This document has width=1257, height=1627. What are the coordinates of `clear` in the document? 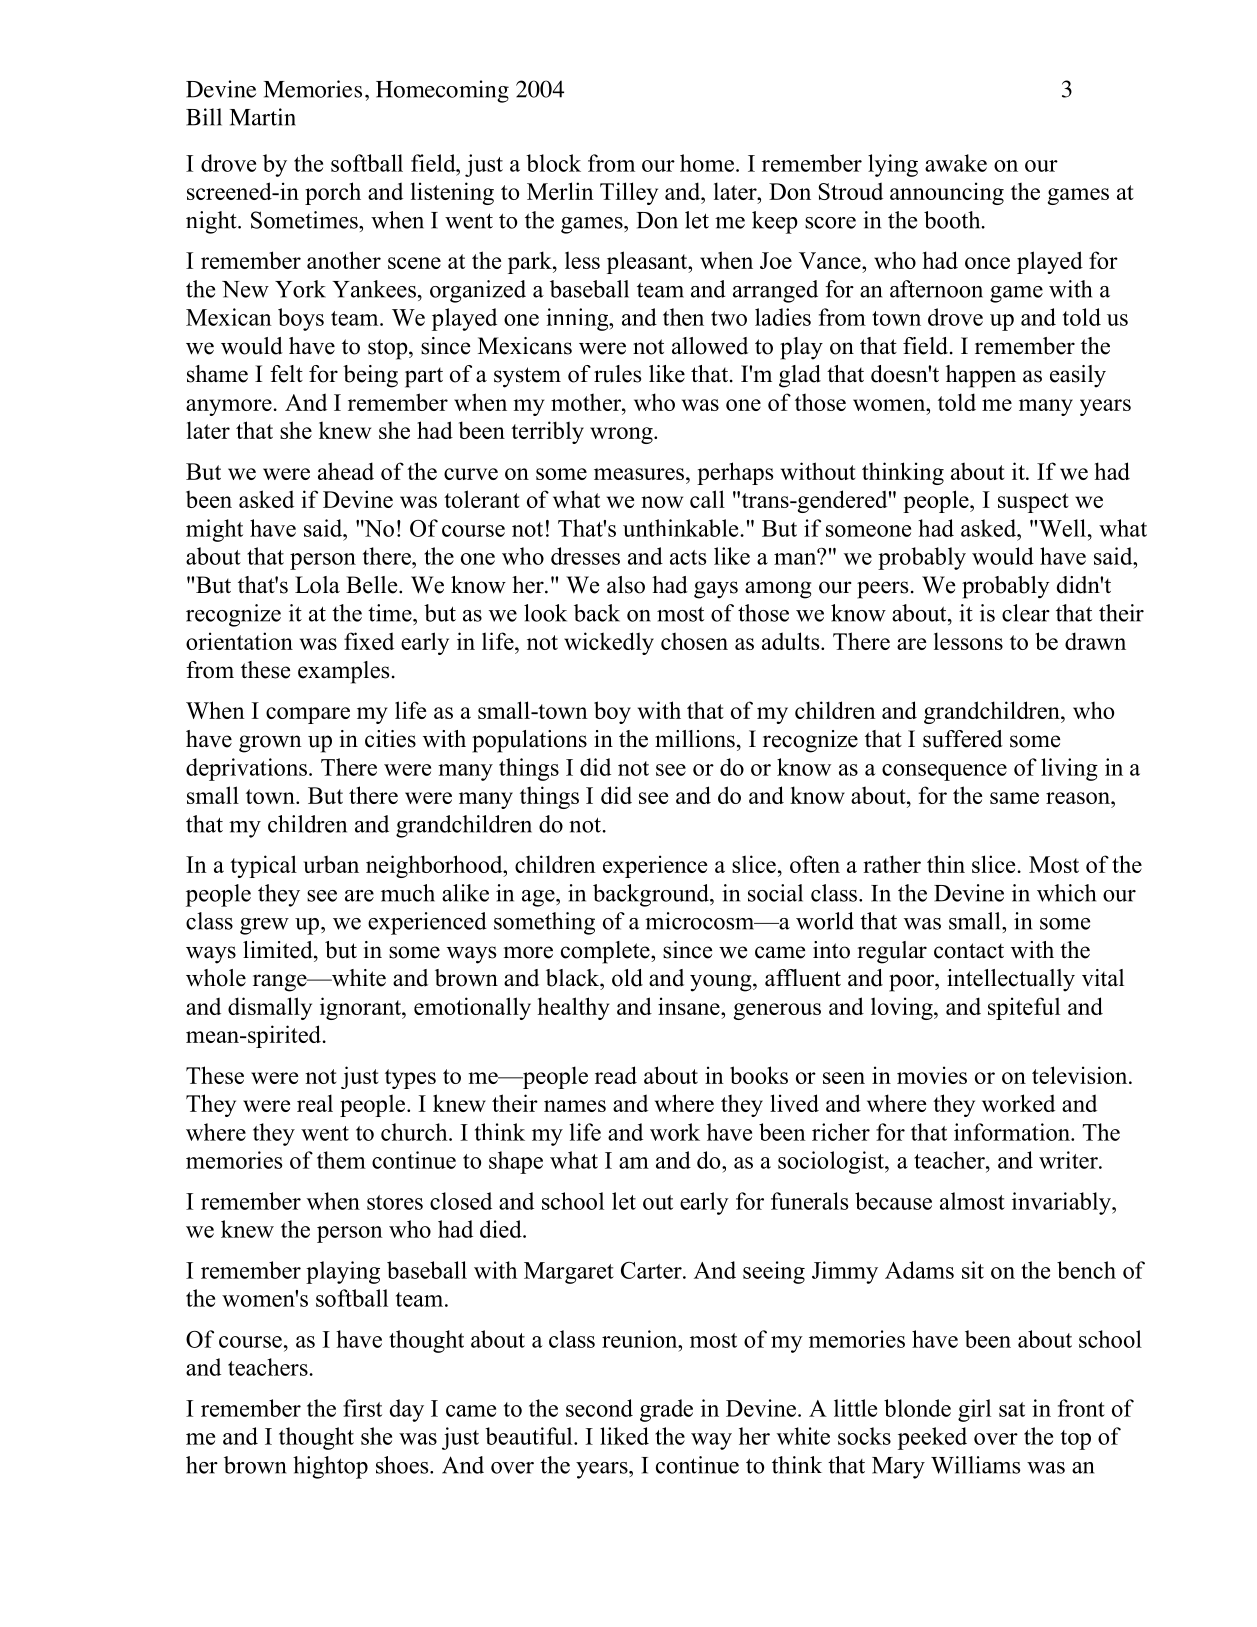 It's located at (1026, 613).
